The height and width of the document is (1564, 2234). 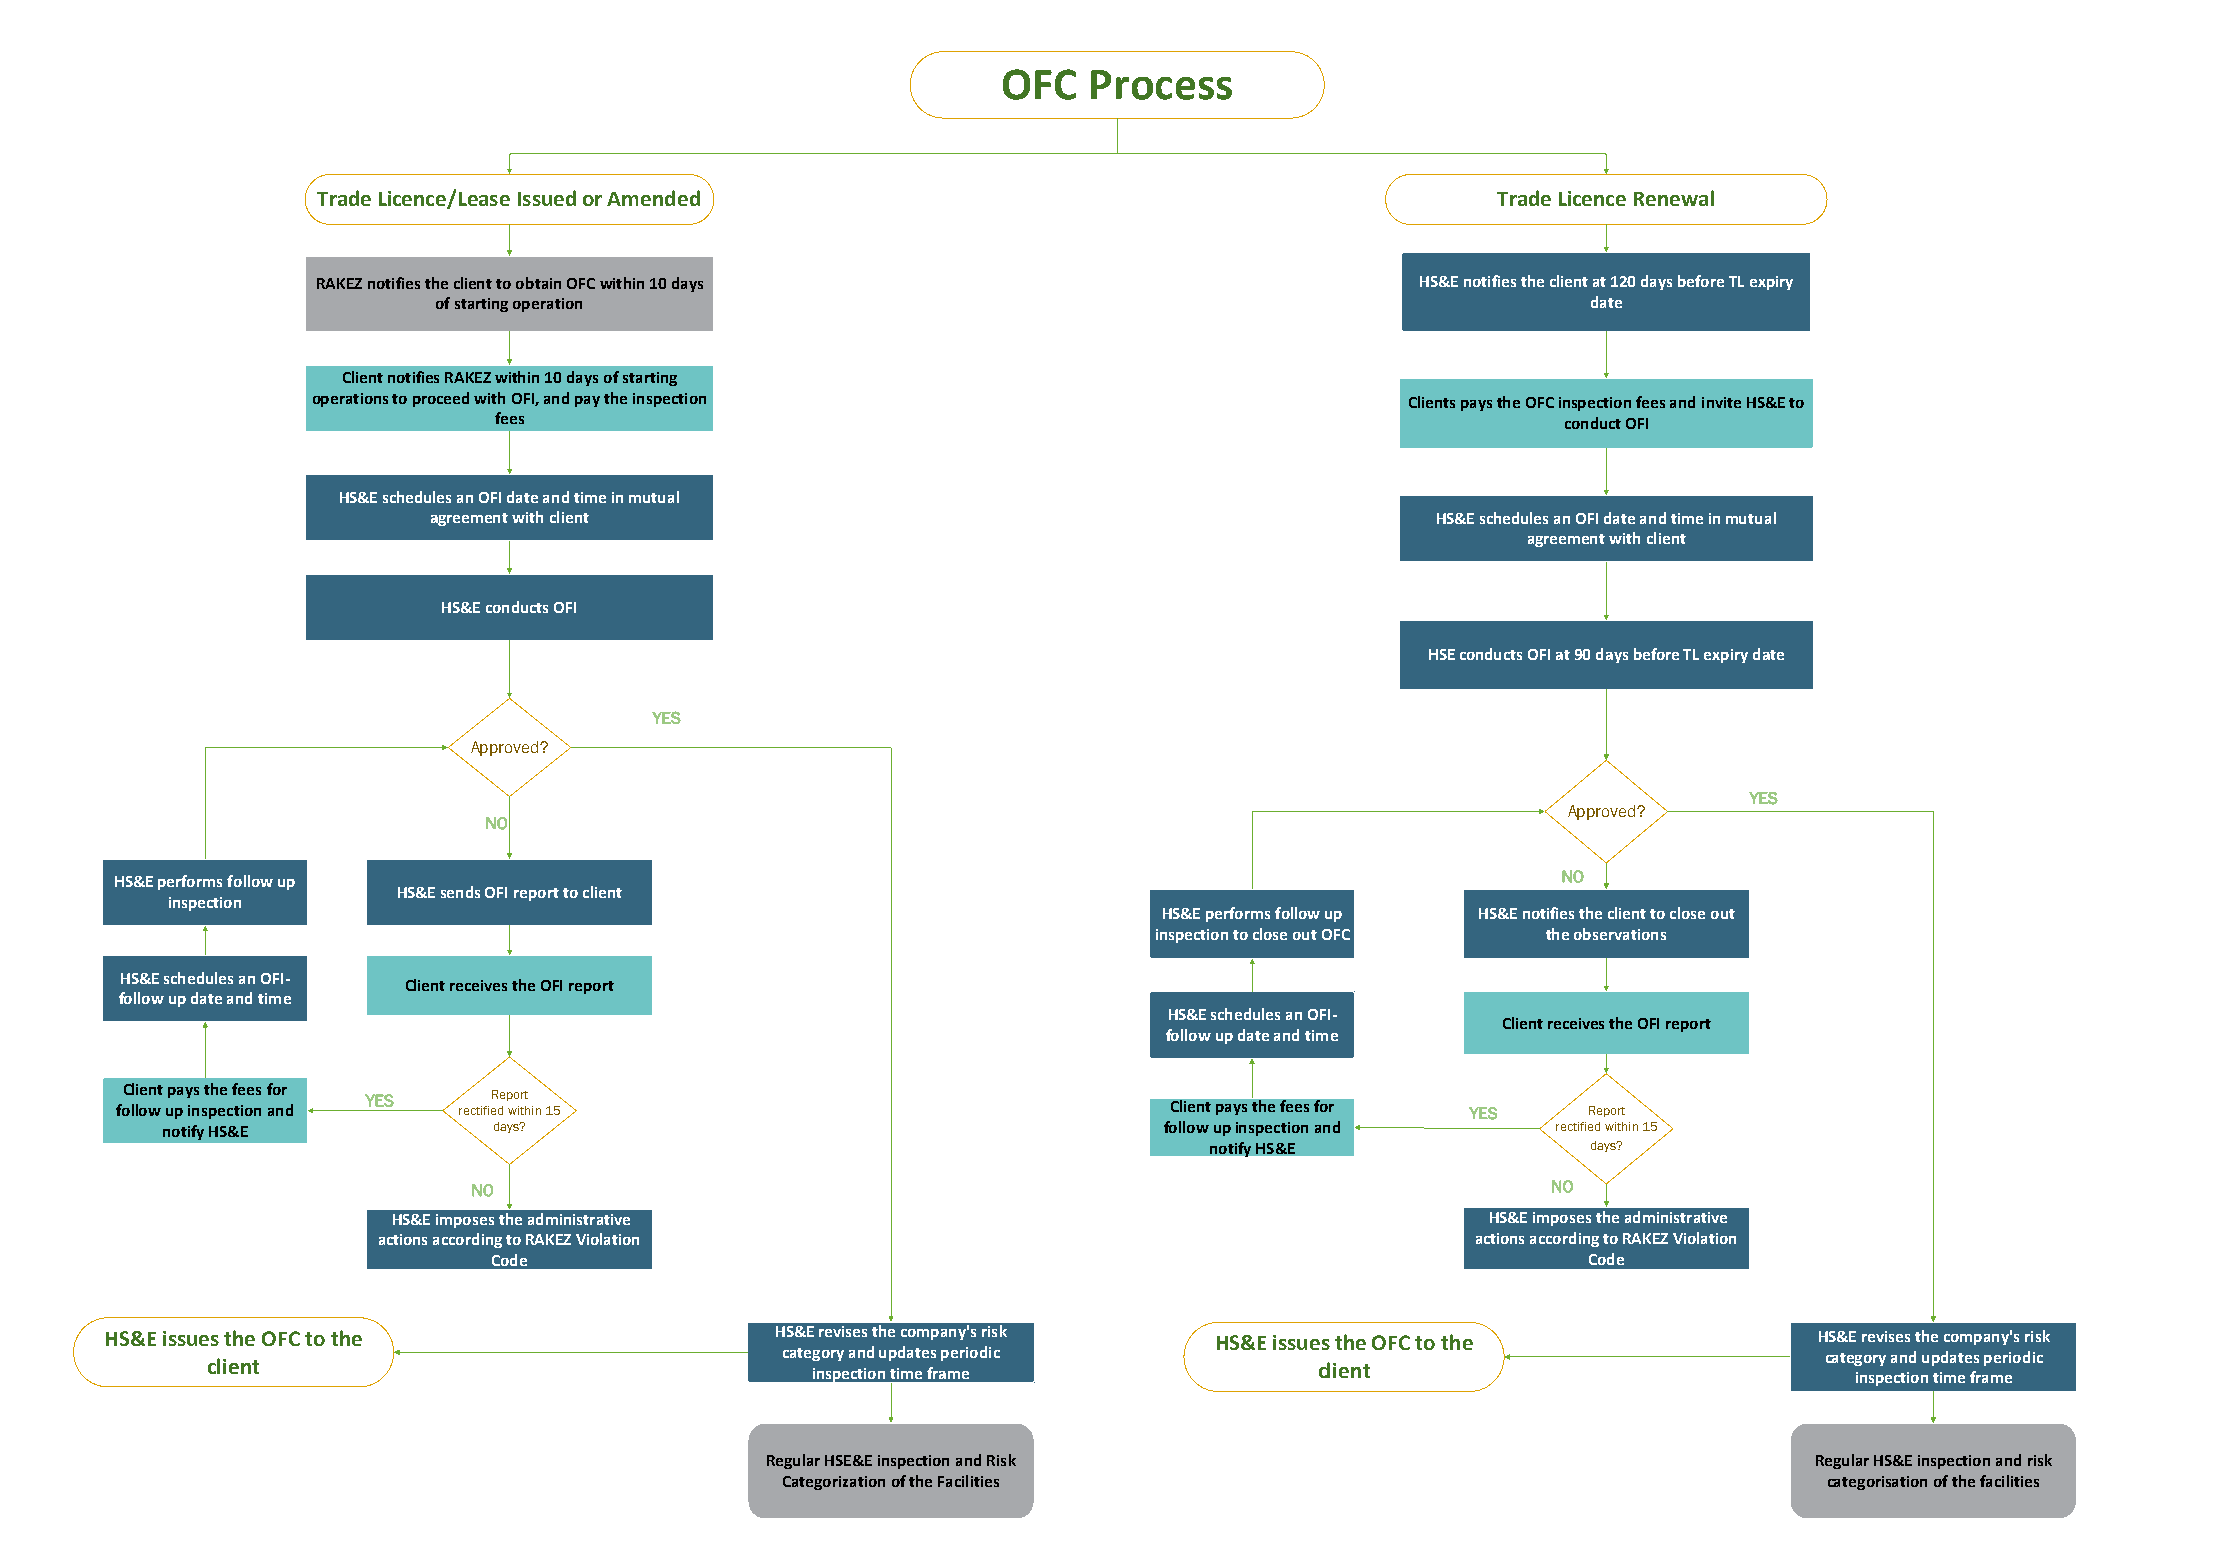 I want to click on Process, so click(x=1161, y=85).
